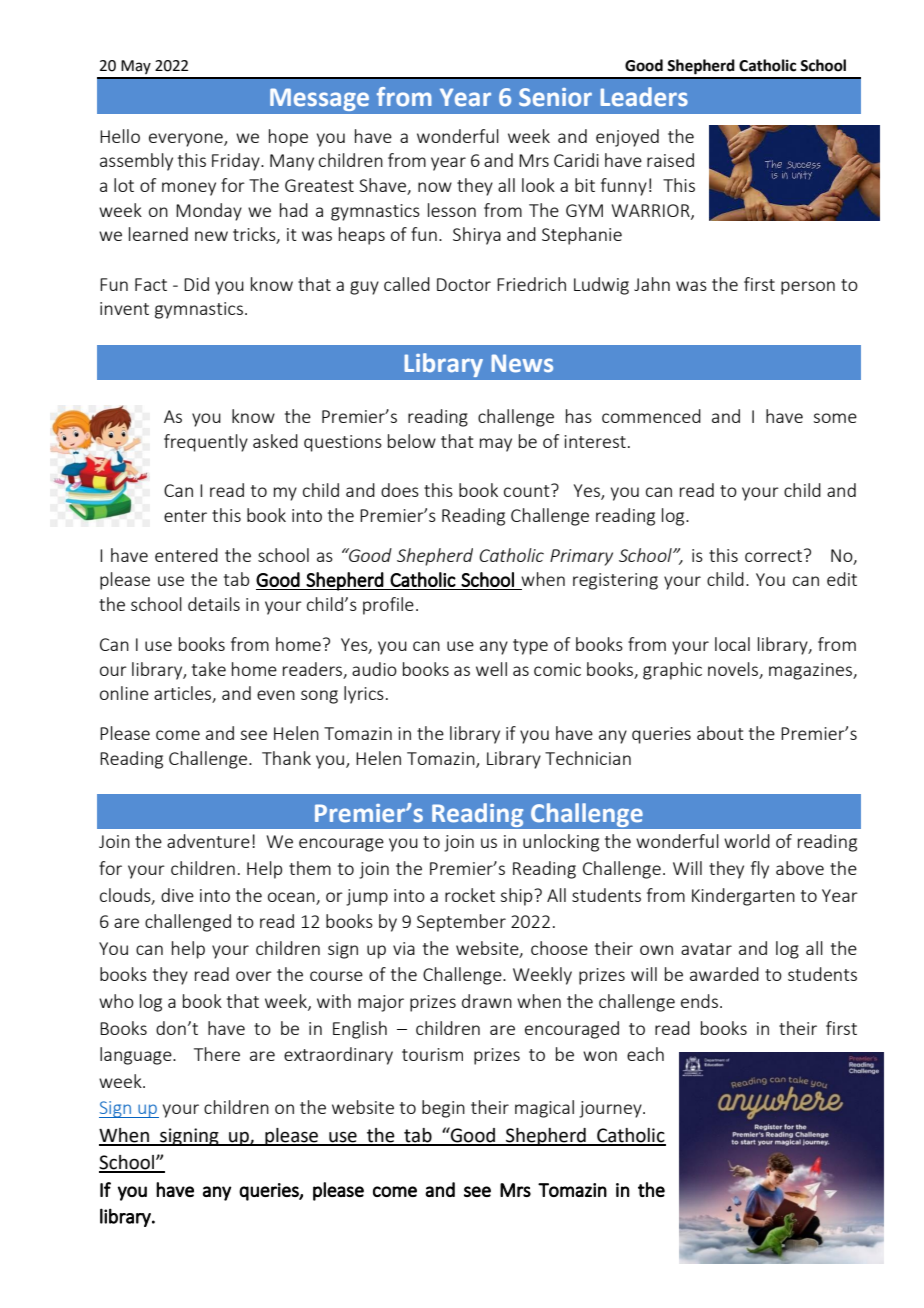 Image resolution: width=924 pixels, height=1308 pixels. What do you see at coordinates (645, 1054) in the image?
I see `each` at bounding box center [645, 1054].
